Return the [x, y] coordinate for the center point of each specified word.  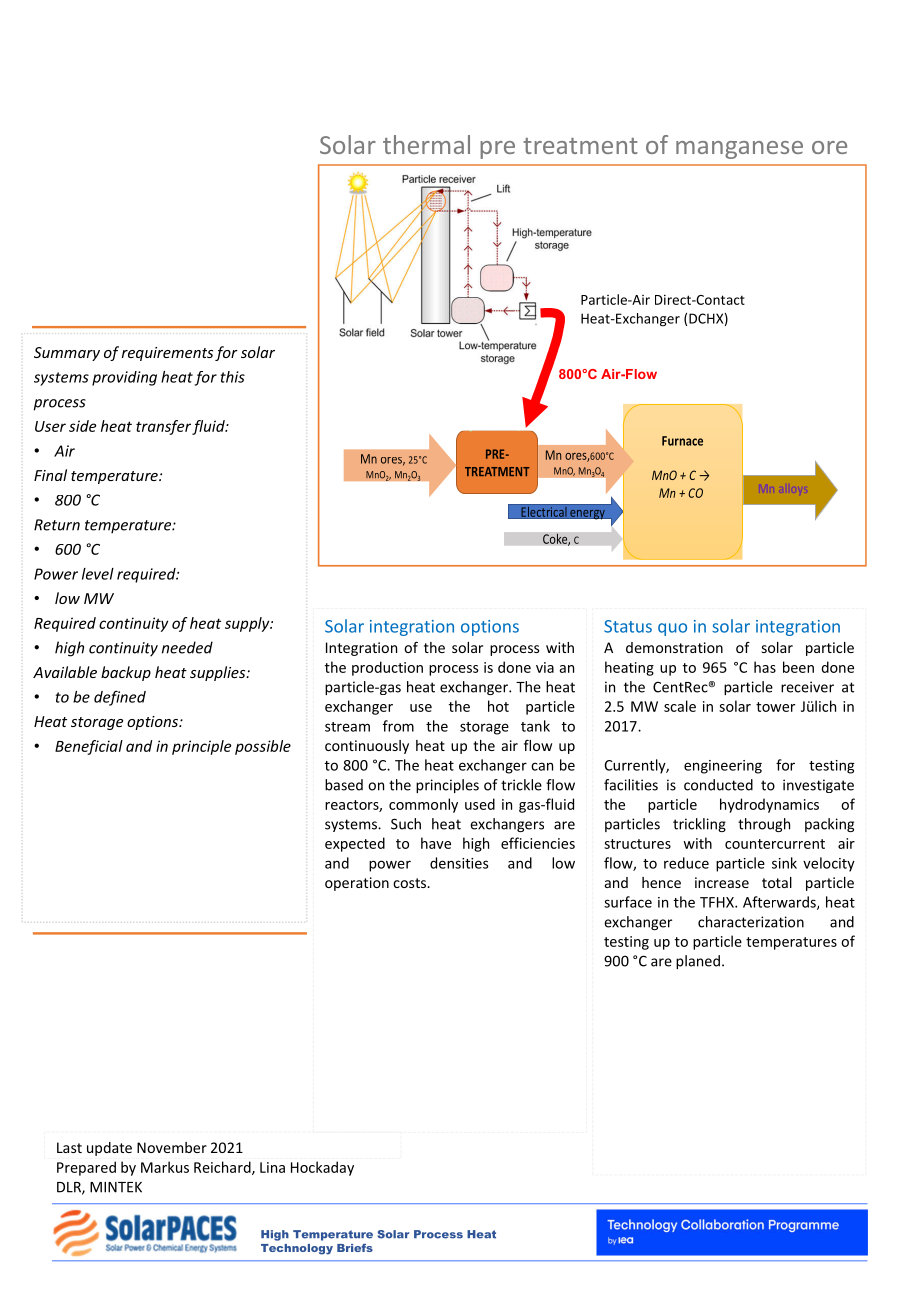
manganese [739, 150]
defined [120, 698]
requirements [167, 354]
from [398, 726]
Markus [165, 1167]
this [233, 377]
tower [775, 707]
